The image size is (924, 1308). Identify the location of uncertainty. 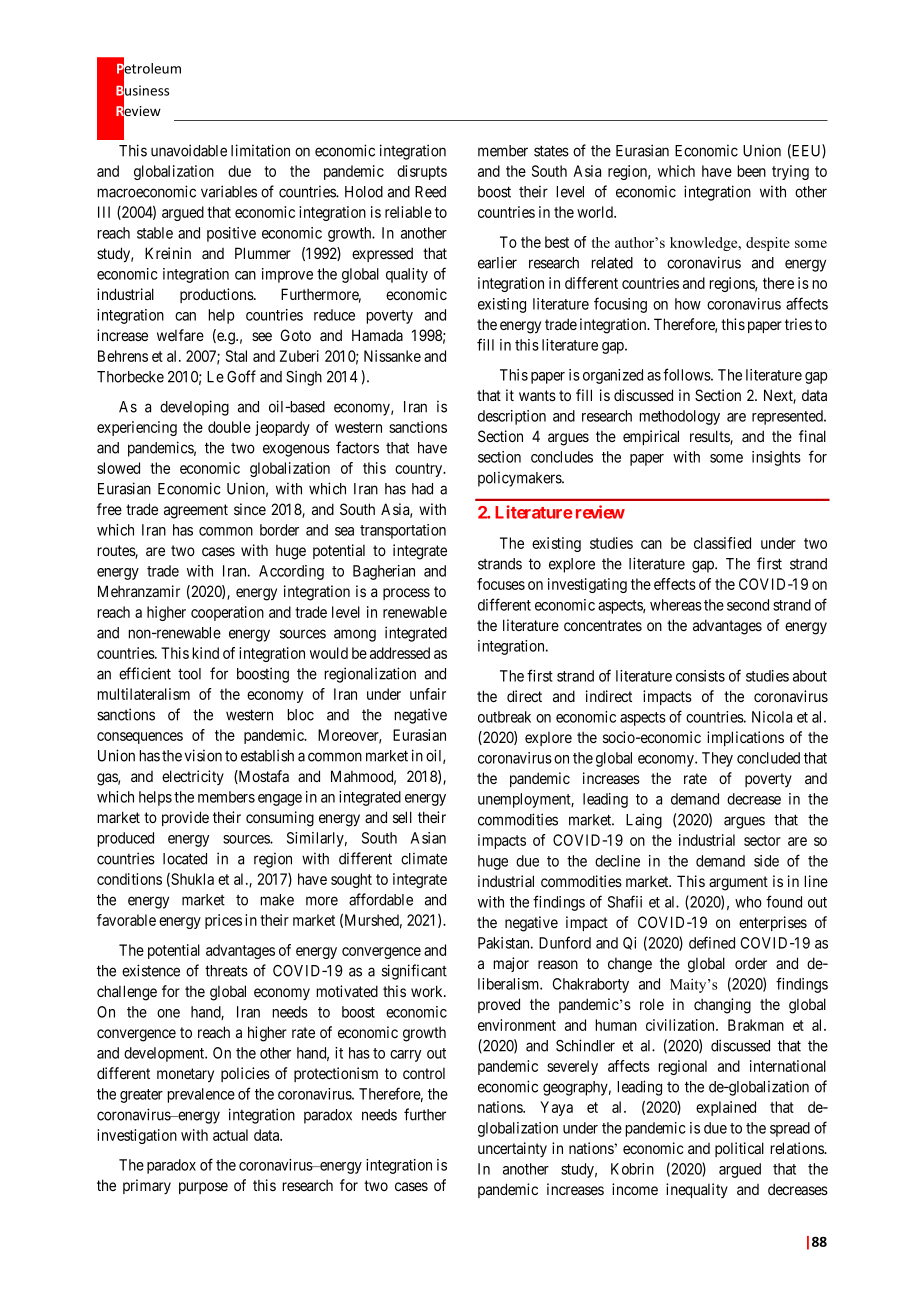
(512, 1149).
